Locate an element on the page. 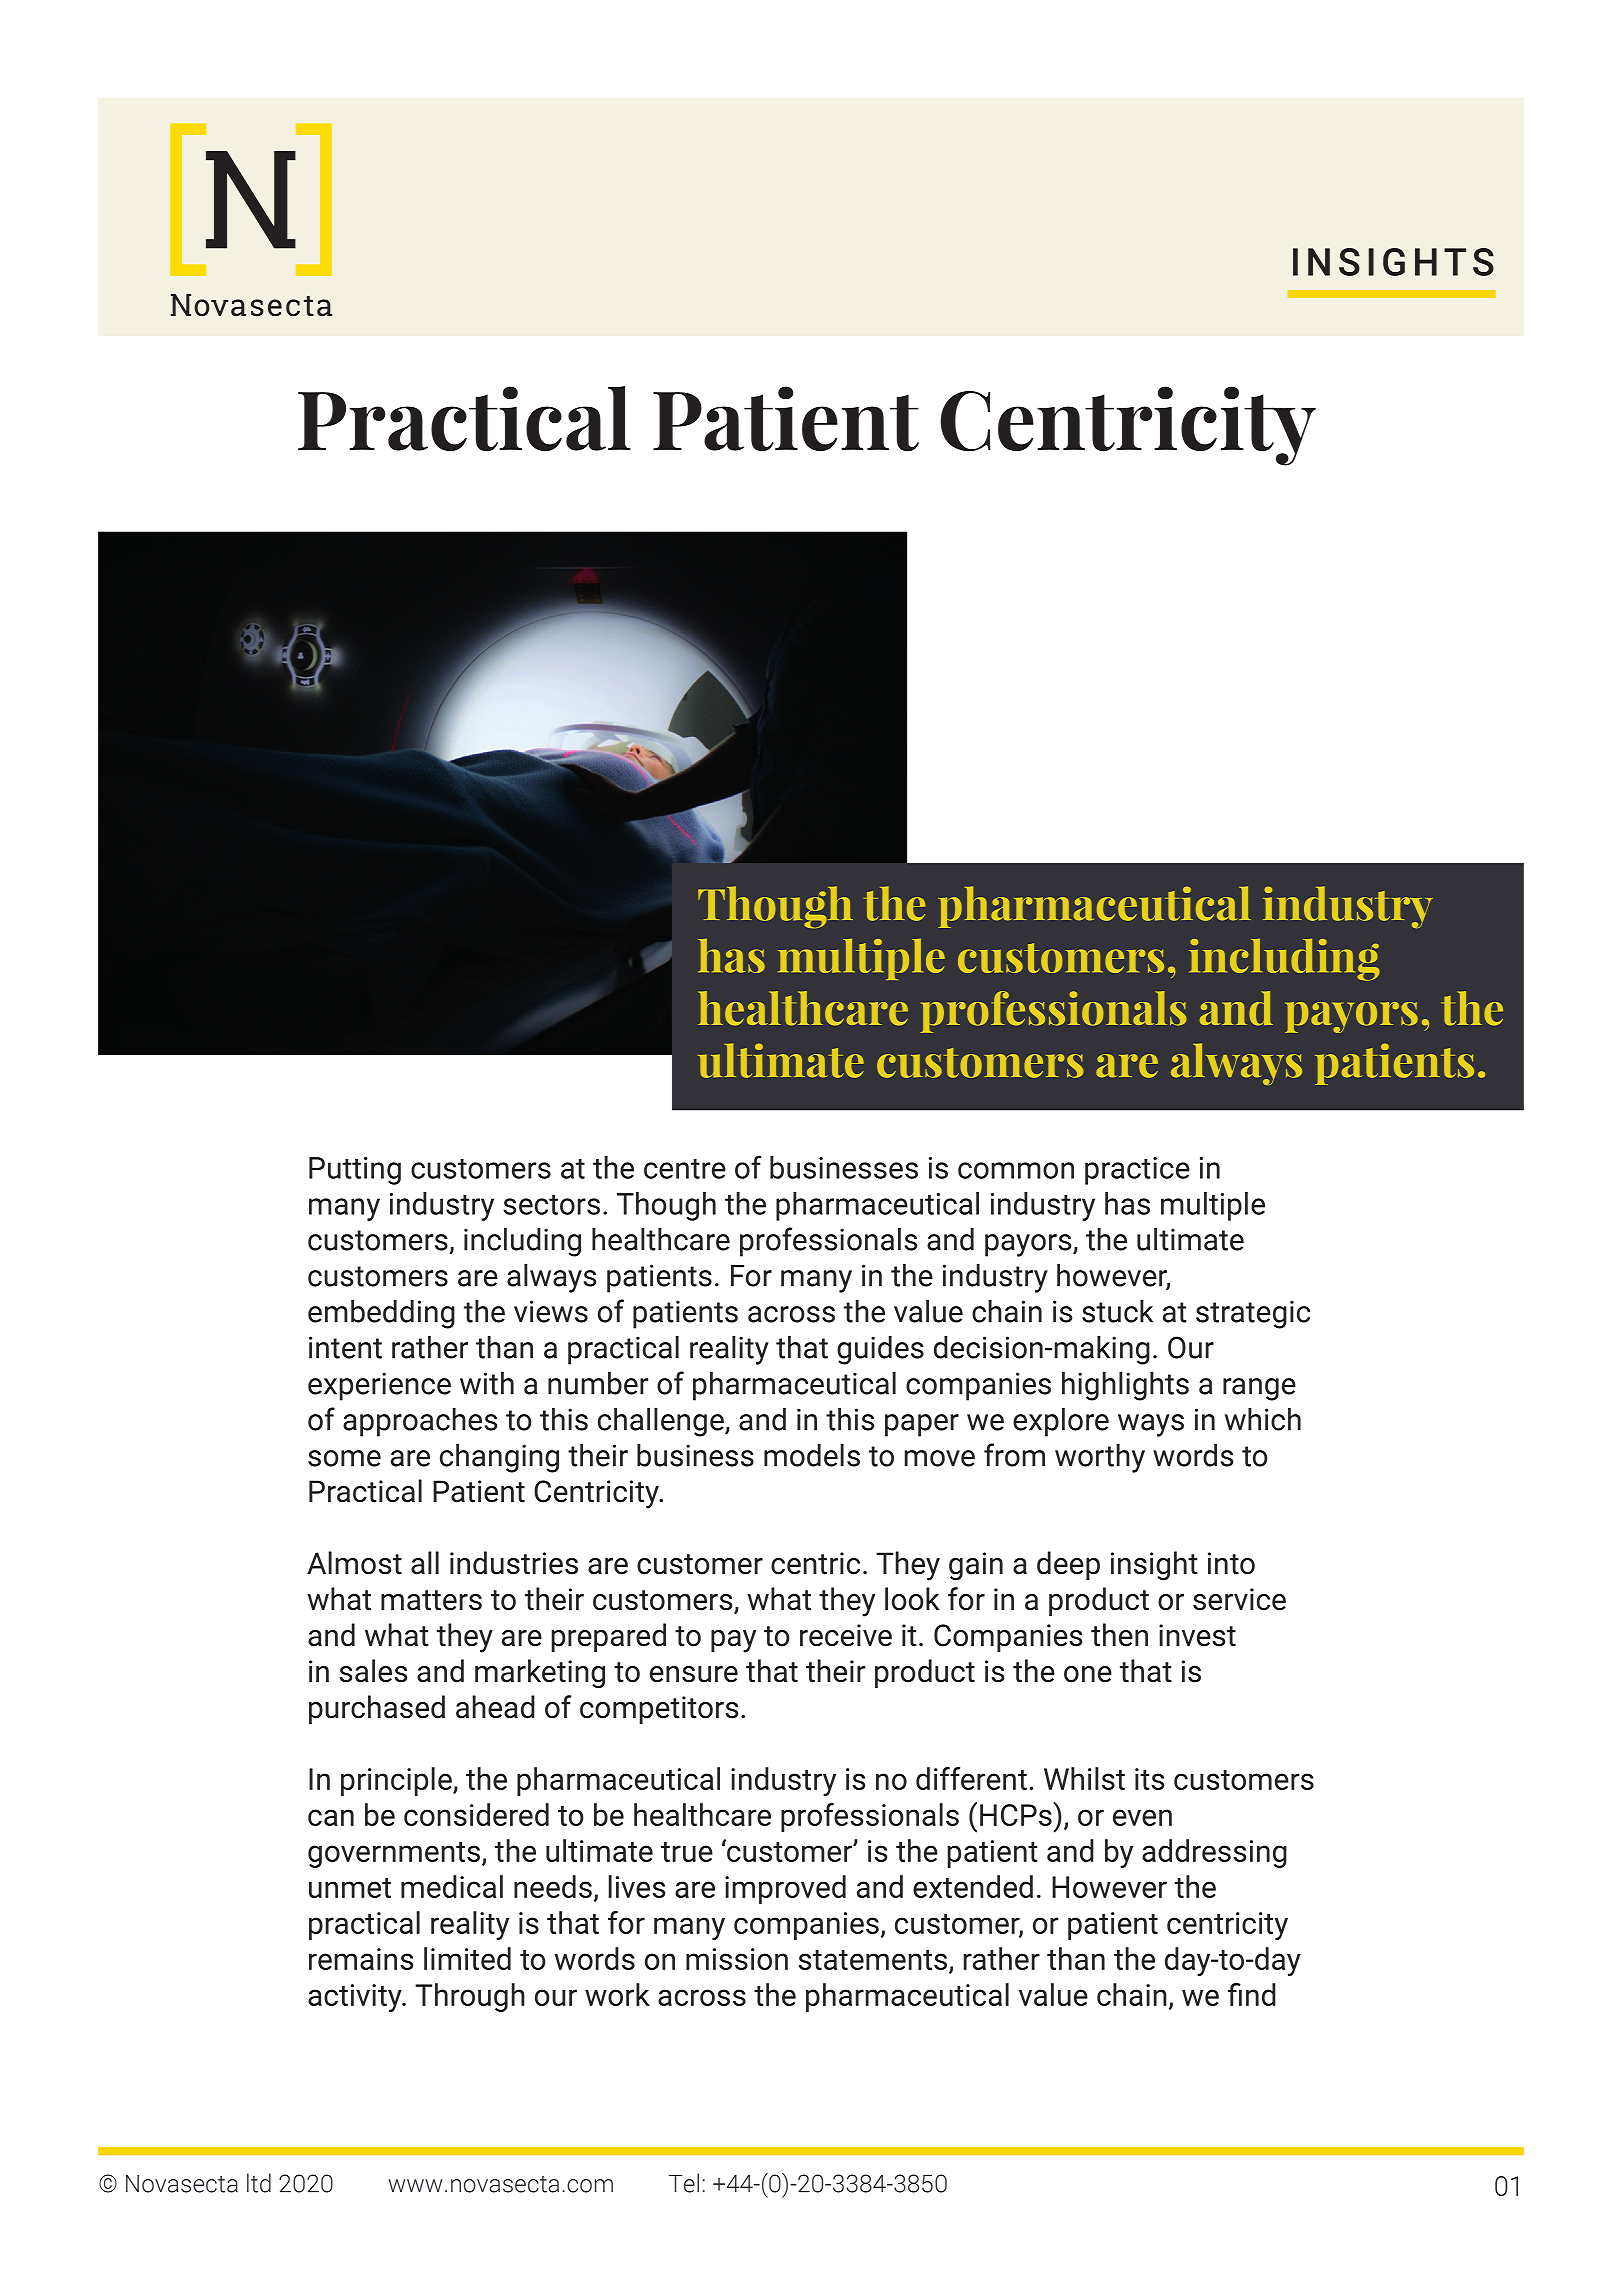 The width and height of the document is (1622, 2294). Putting is located at coordinates (355, 1171).
